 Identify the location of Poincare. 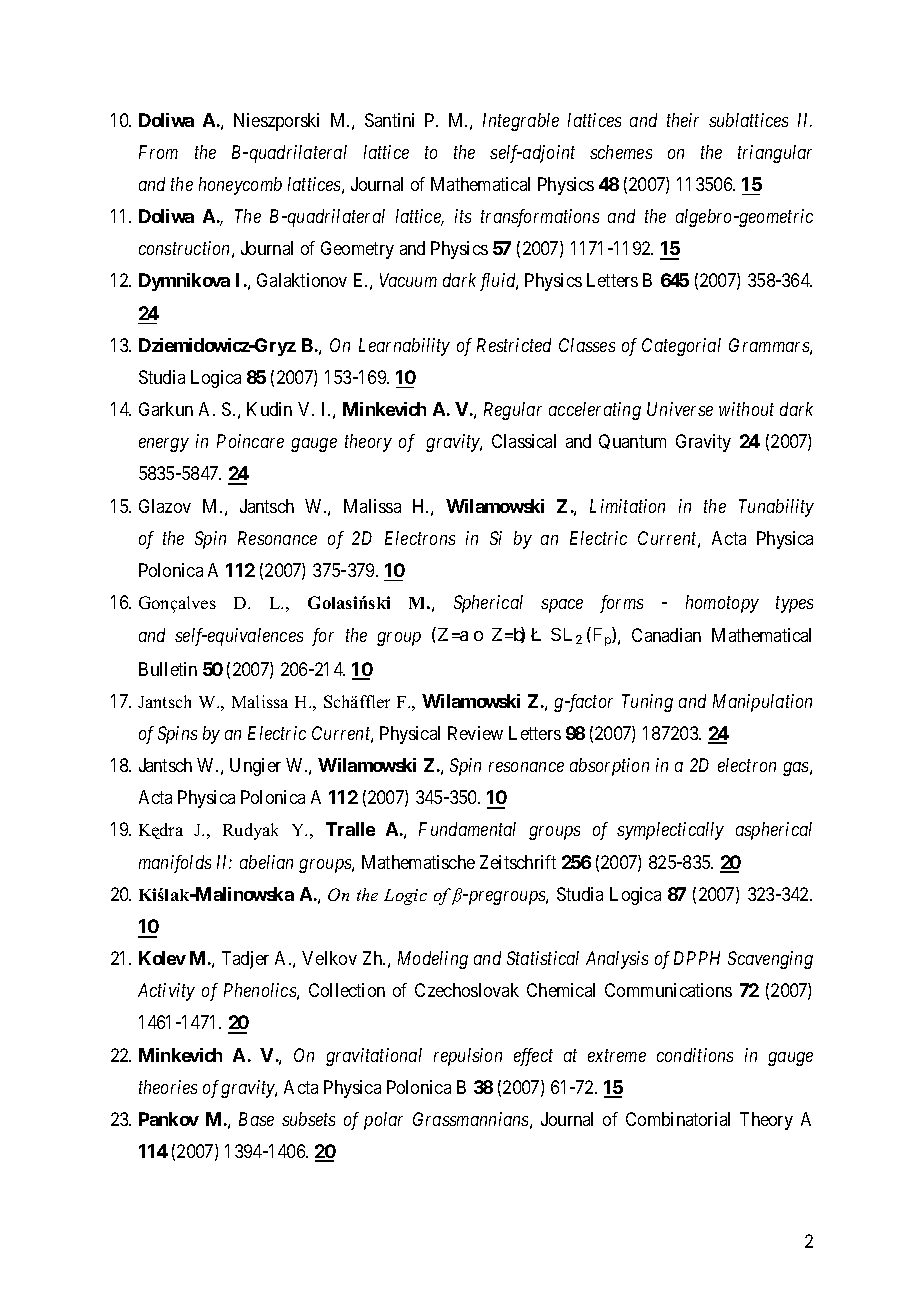
(250, 441).
